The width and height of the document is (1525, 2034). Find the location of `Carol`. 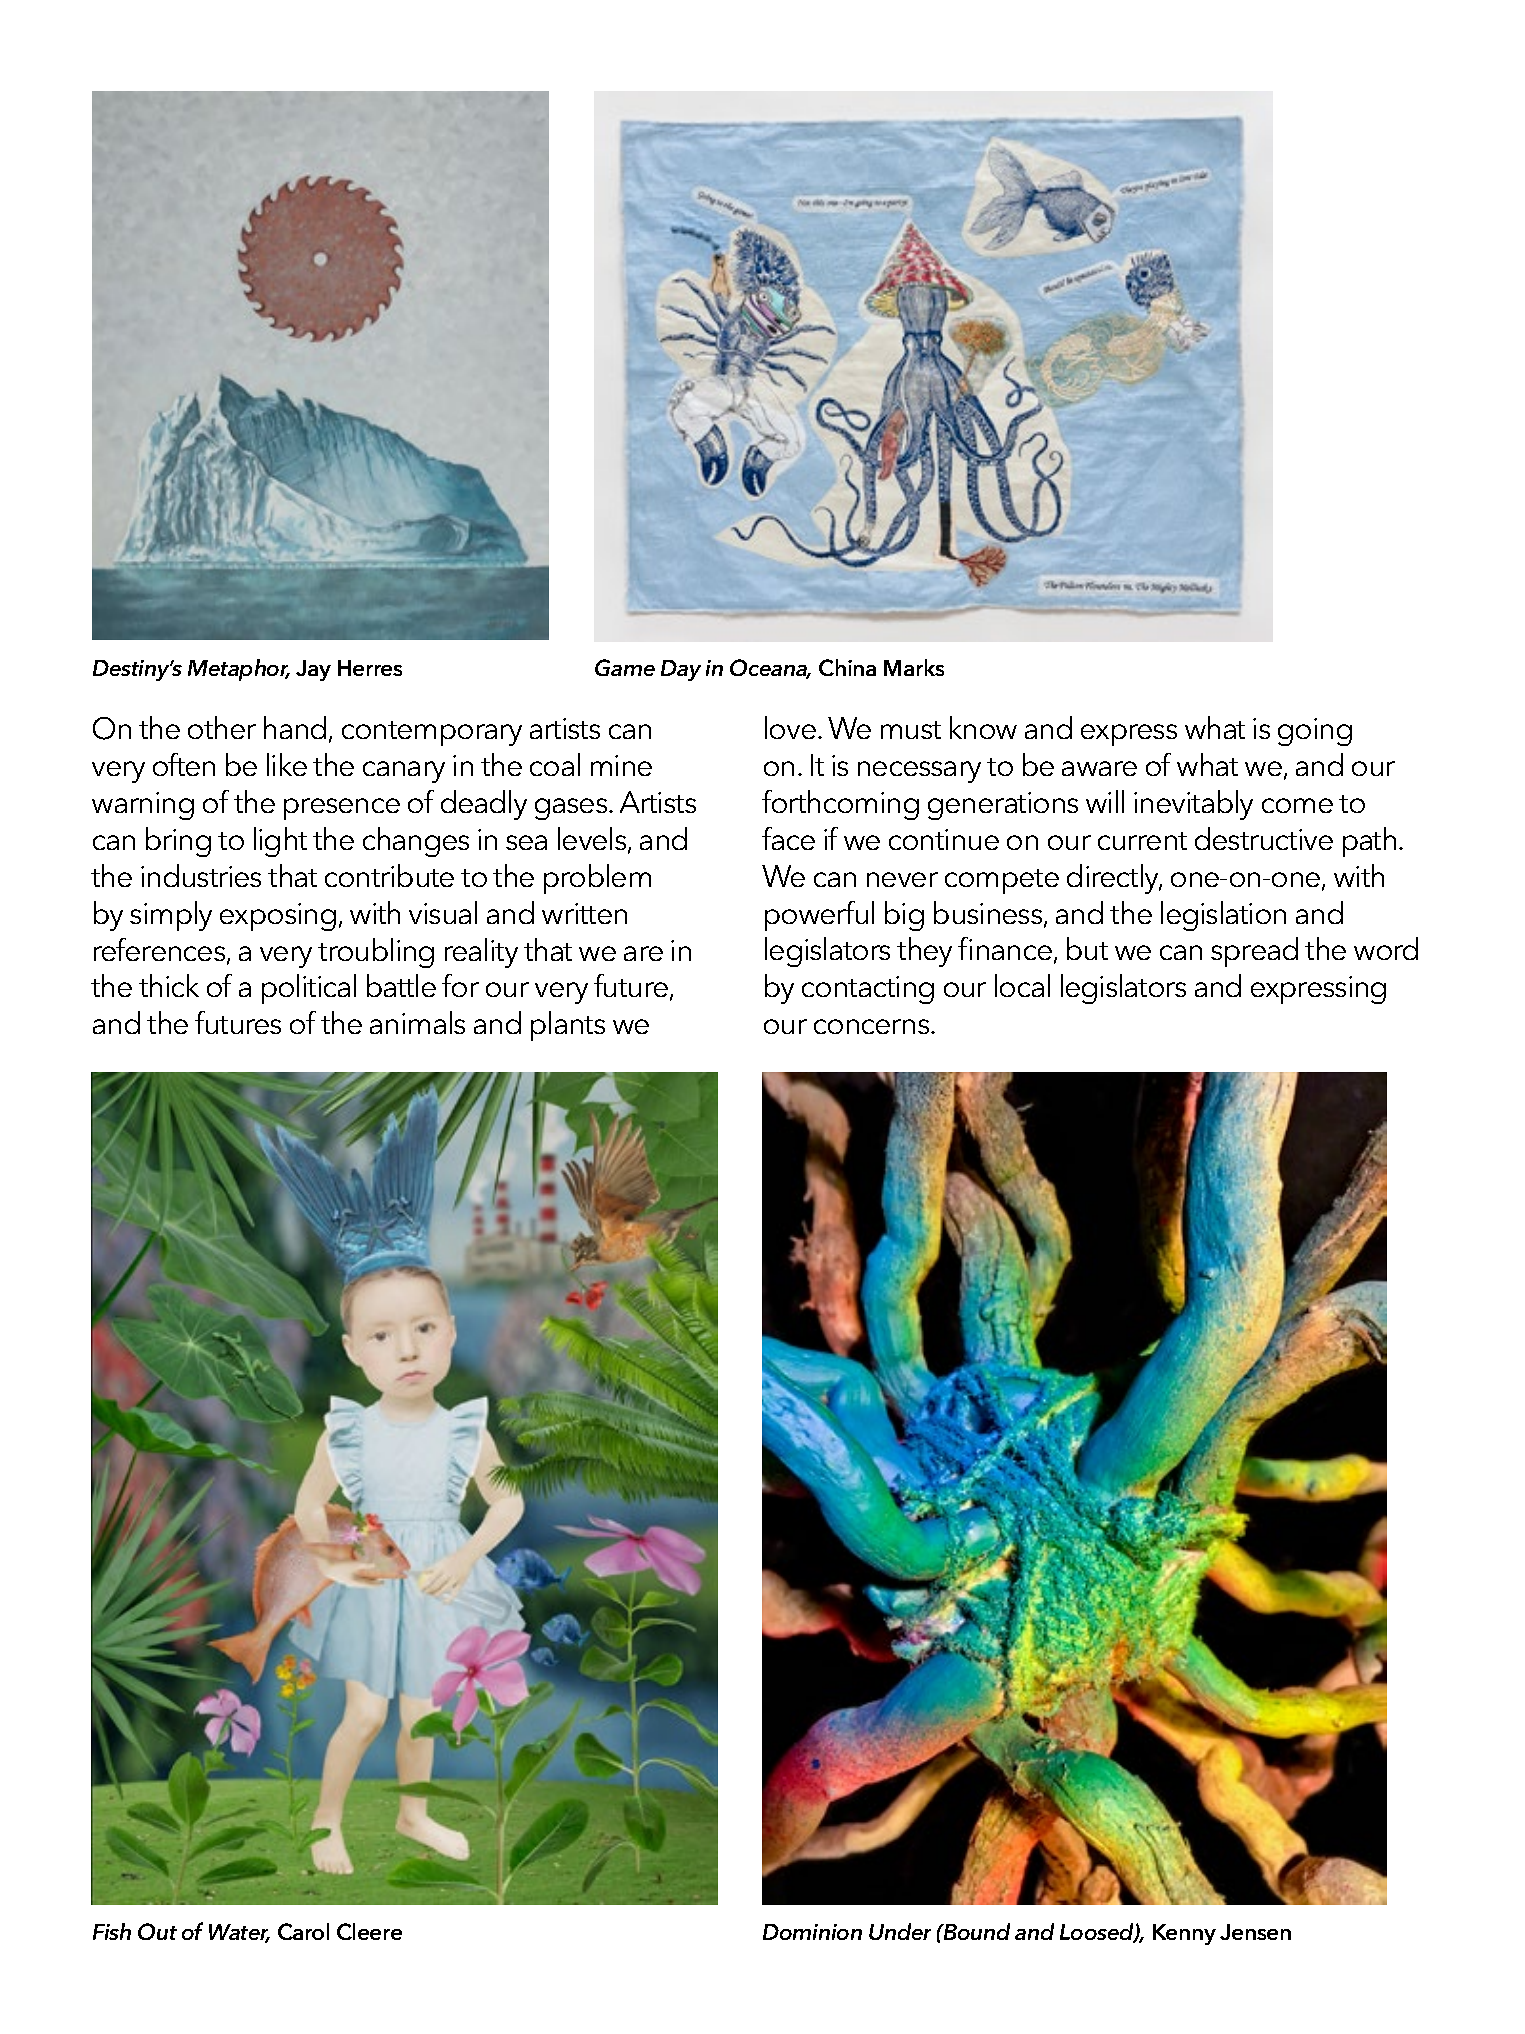

Carol is located at coordinates (303, 1931).
